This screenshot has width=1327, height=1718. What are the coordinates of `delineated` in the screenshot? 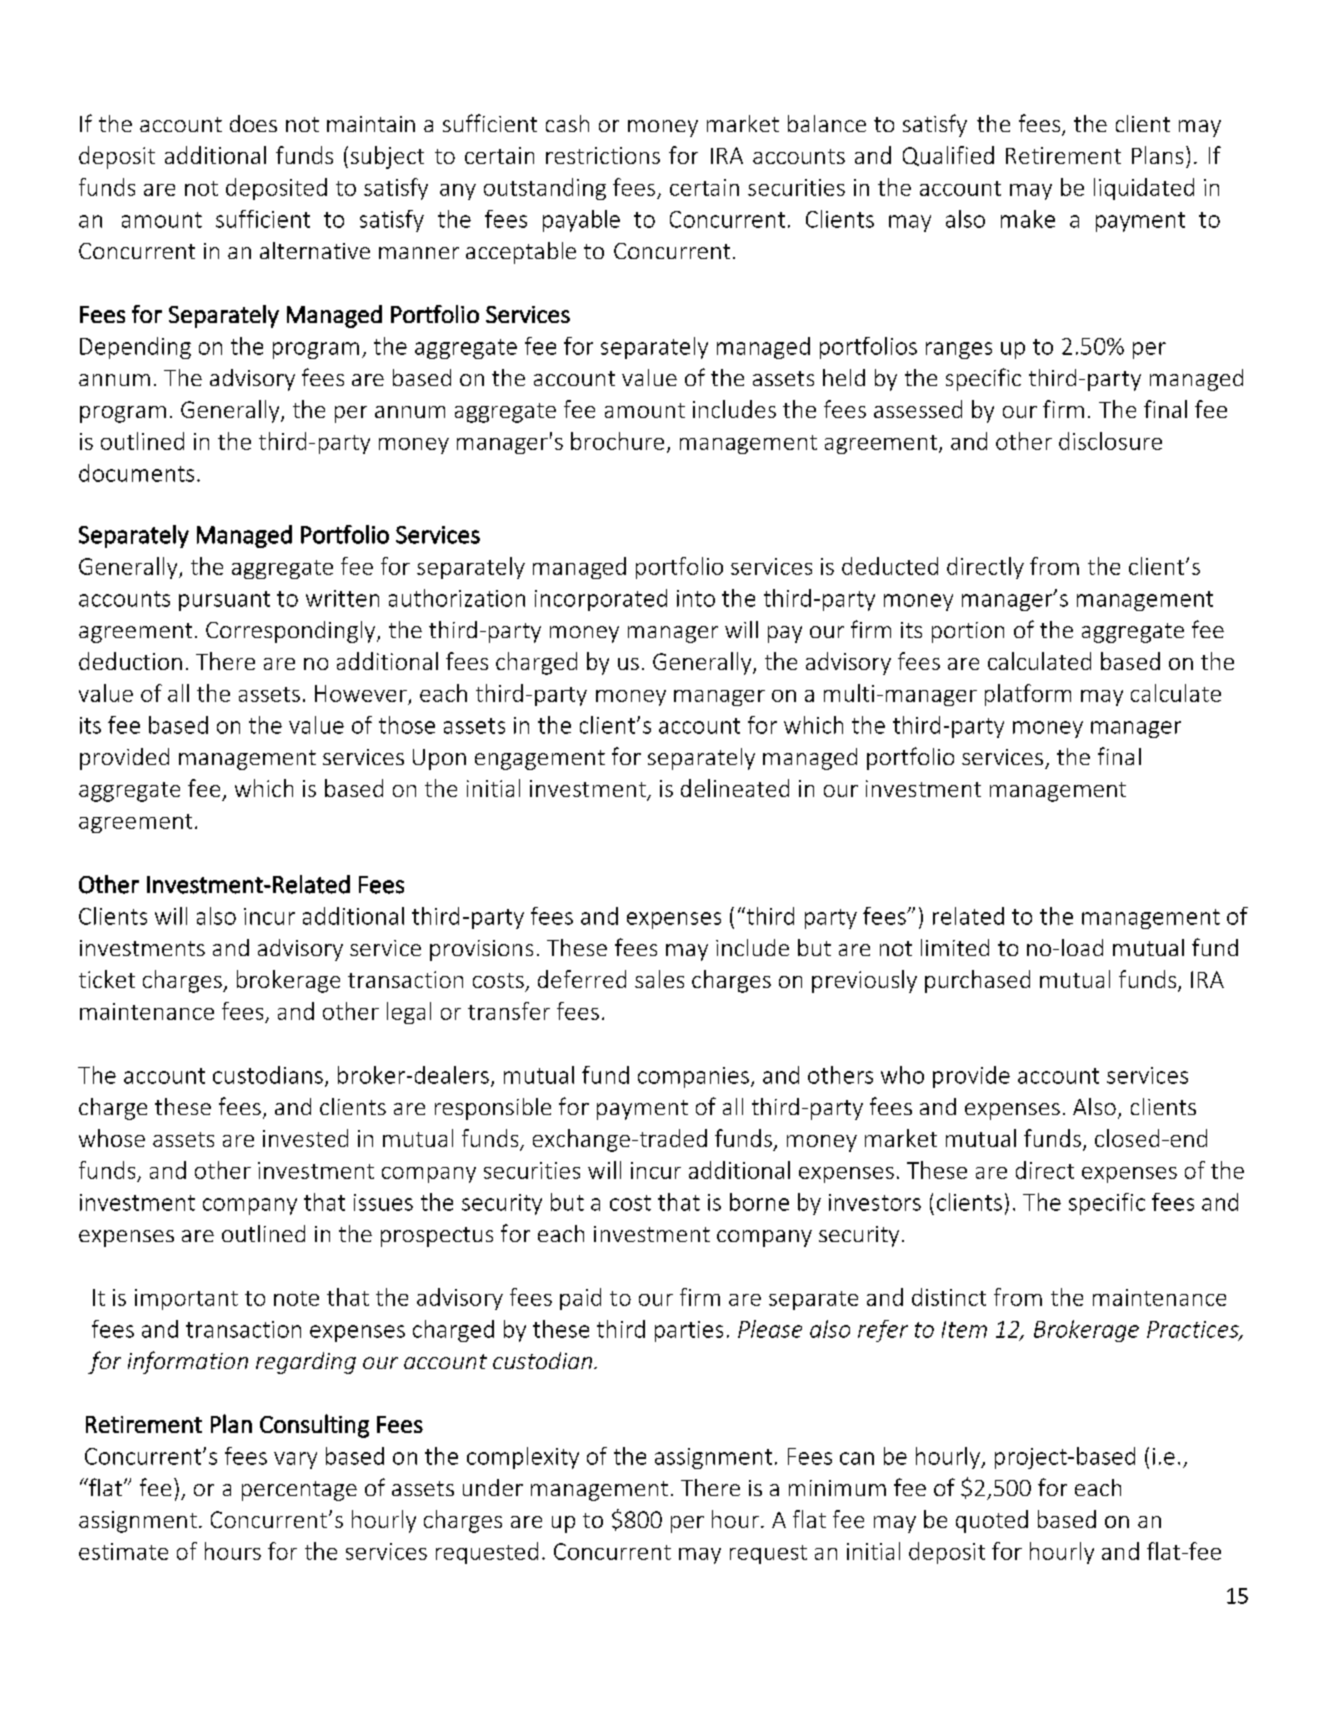 It's located at (735, 788).
